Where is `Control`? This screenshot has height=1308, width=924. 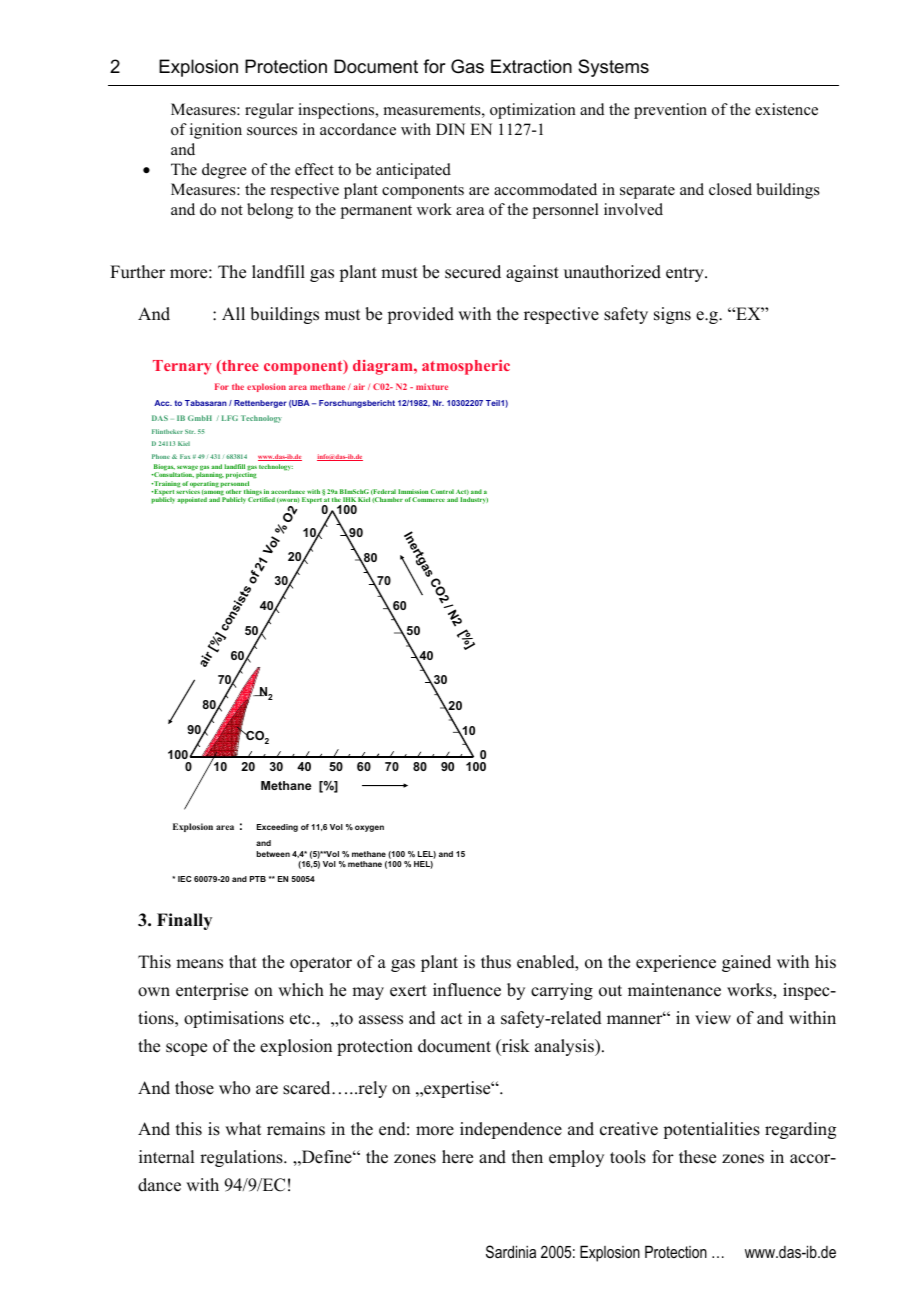 Control is located at coordinates (442, 491).
